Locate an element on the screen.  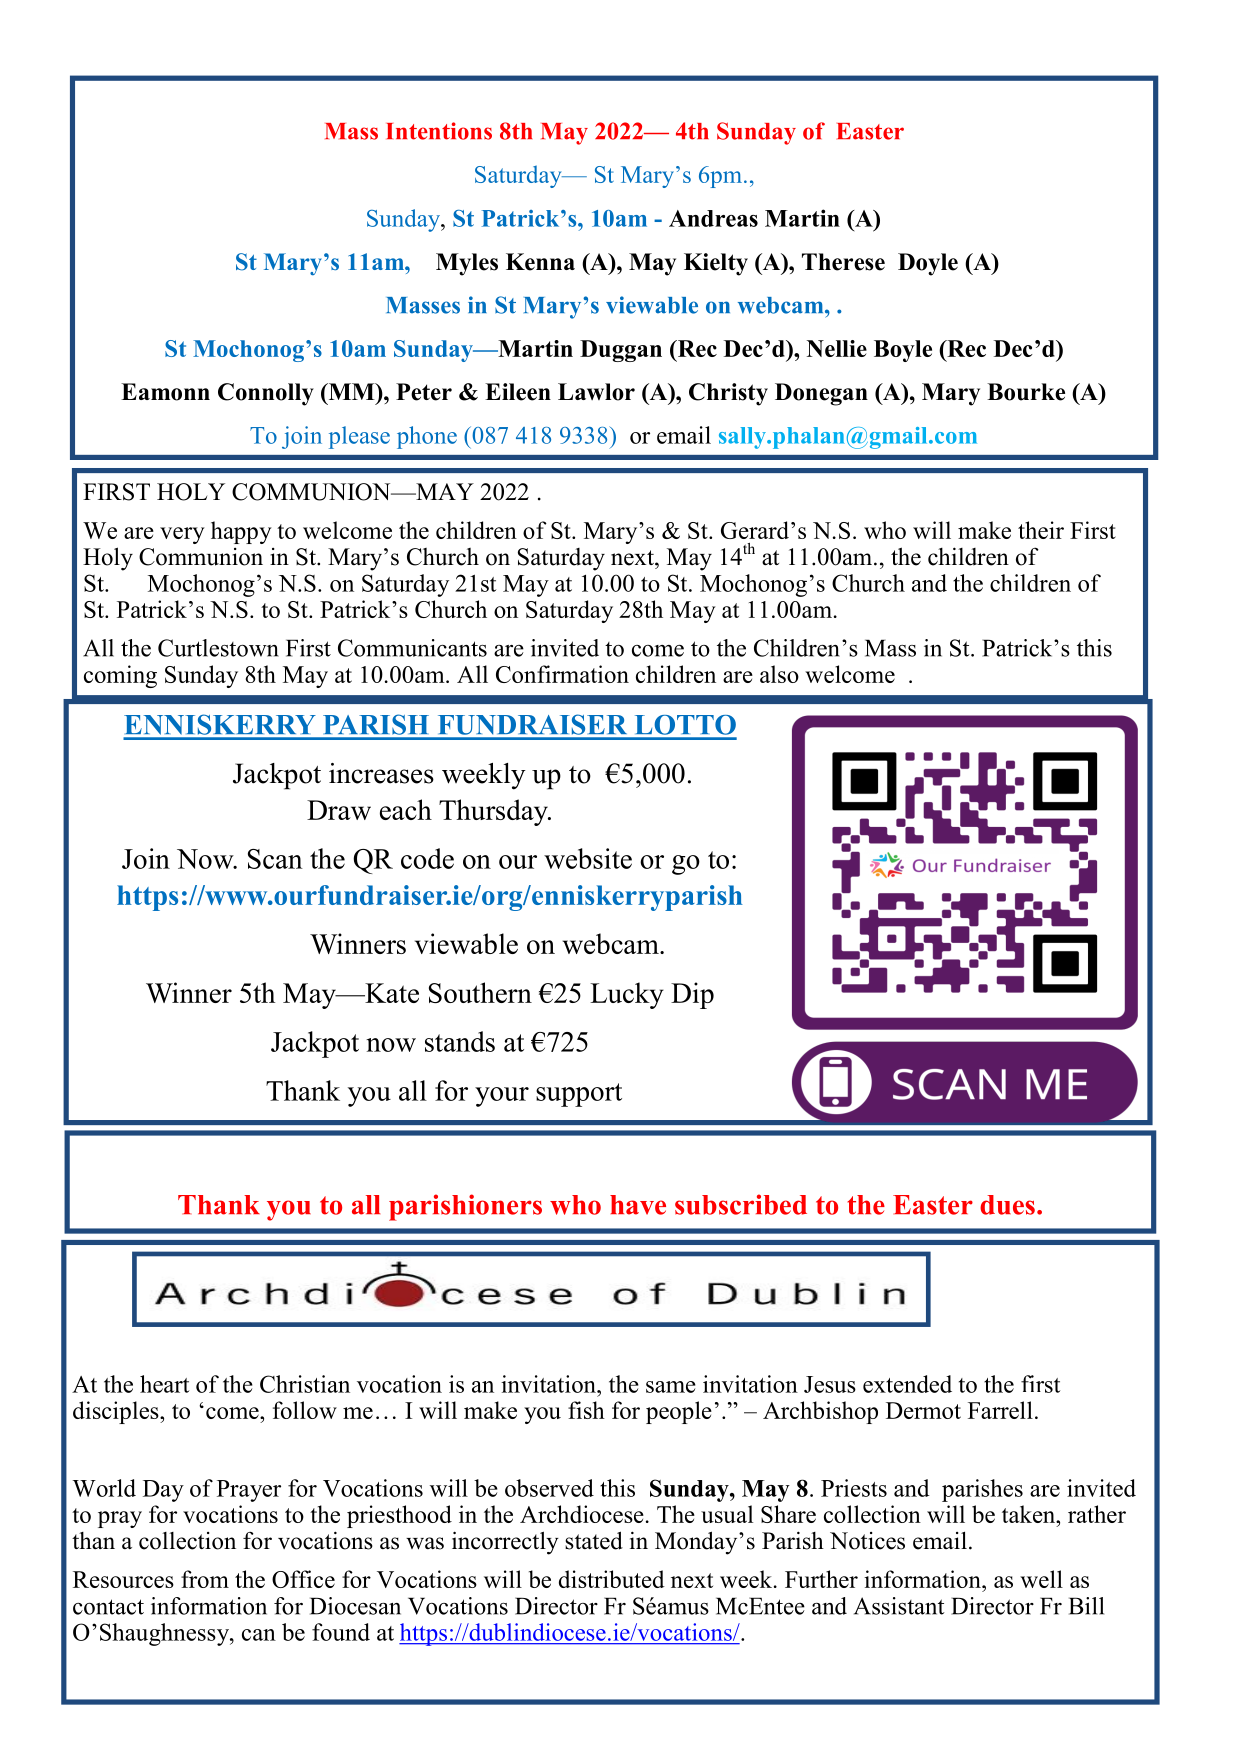
website is located at coordinates (588, 858).
